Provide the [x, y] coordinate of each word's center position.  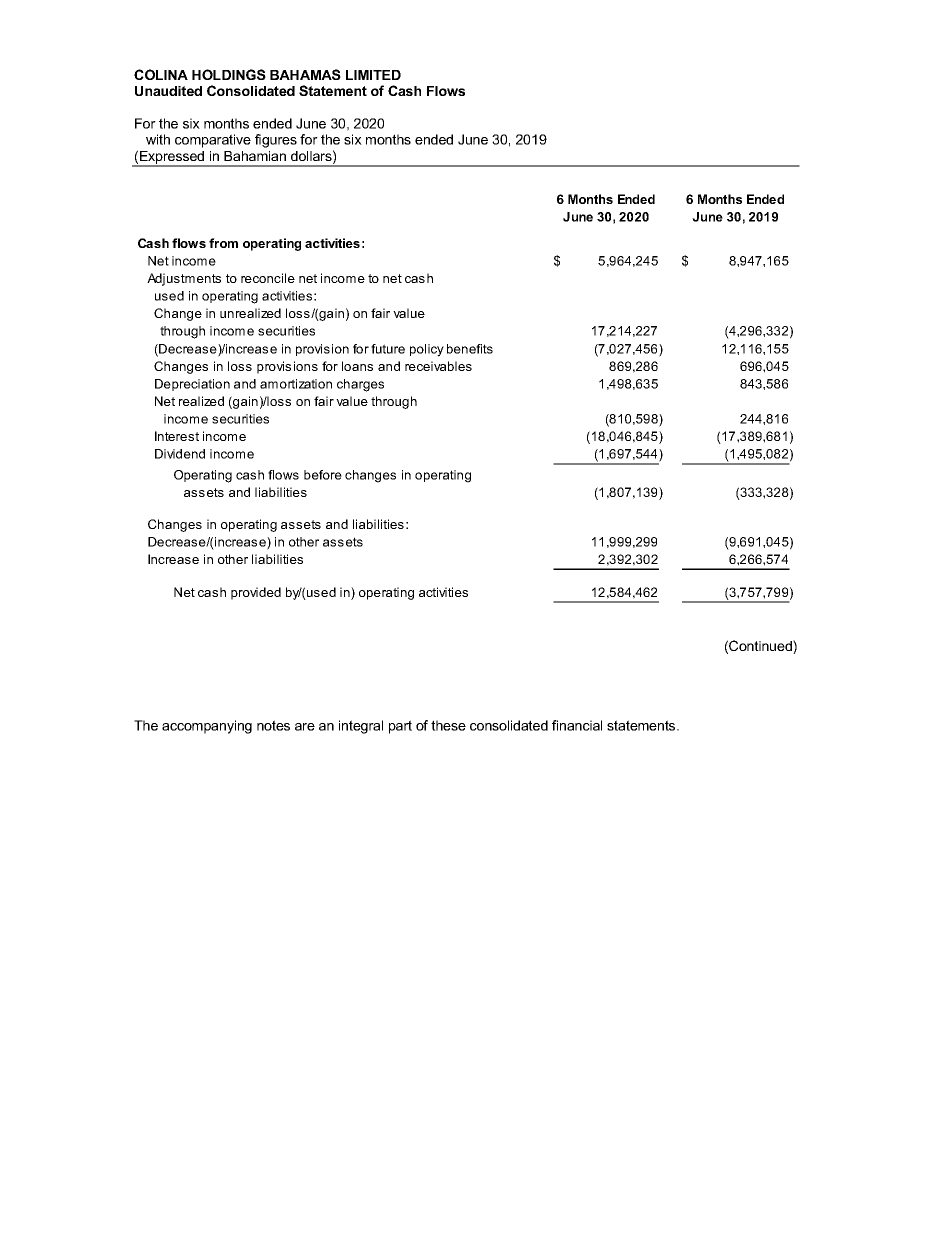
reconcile [268, 278]
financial [577, 725]
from [223, 243]
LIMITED [373, 75]
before [323, 475]
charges [360, 385]
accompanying [207, 727]
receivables [438, 366]
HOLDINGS [229, 74]
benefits [470, 349]
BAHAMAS [305, 74]
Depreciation [192, 385]
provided [256, 593]
